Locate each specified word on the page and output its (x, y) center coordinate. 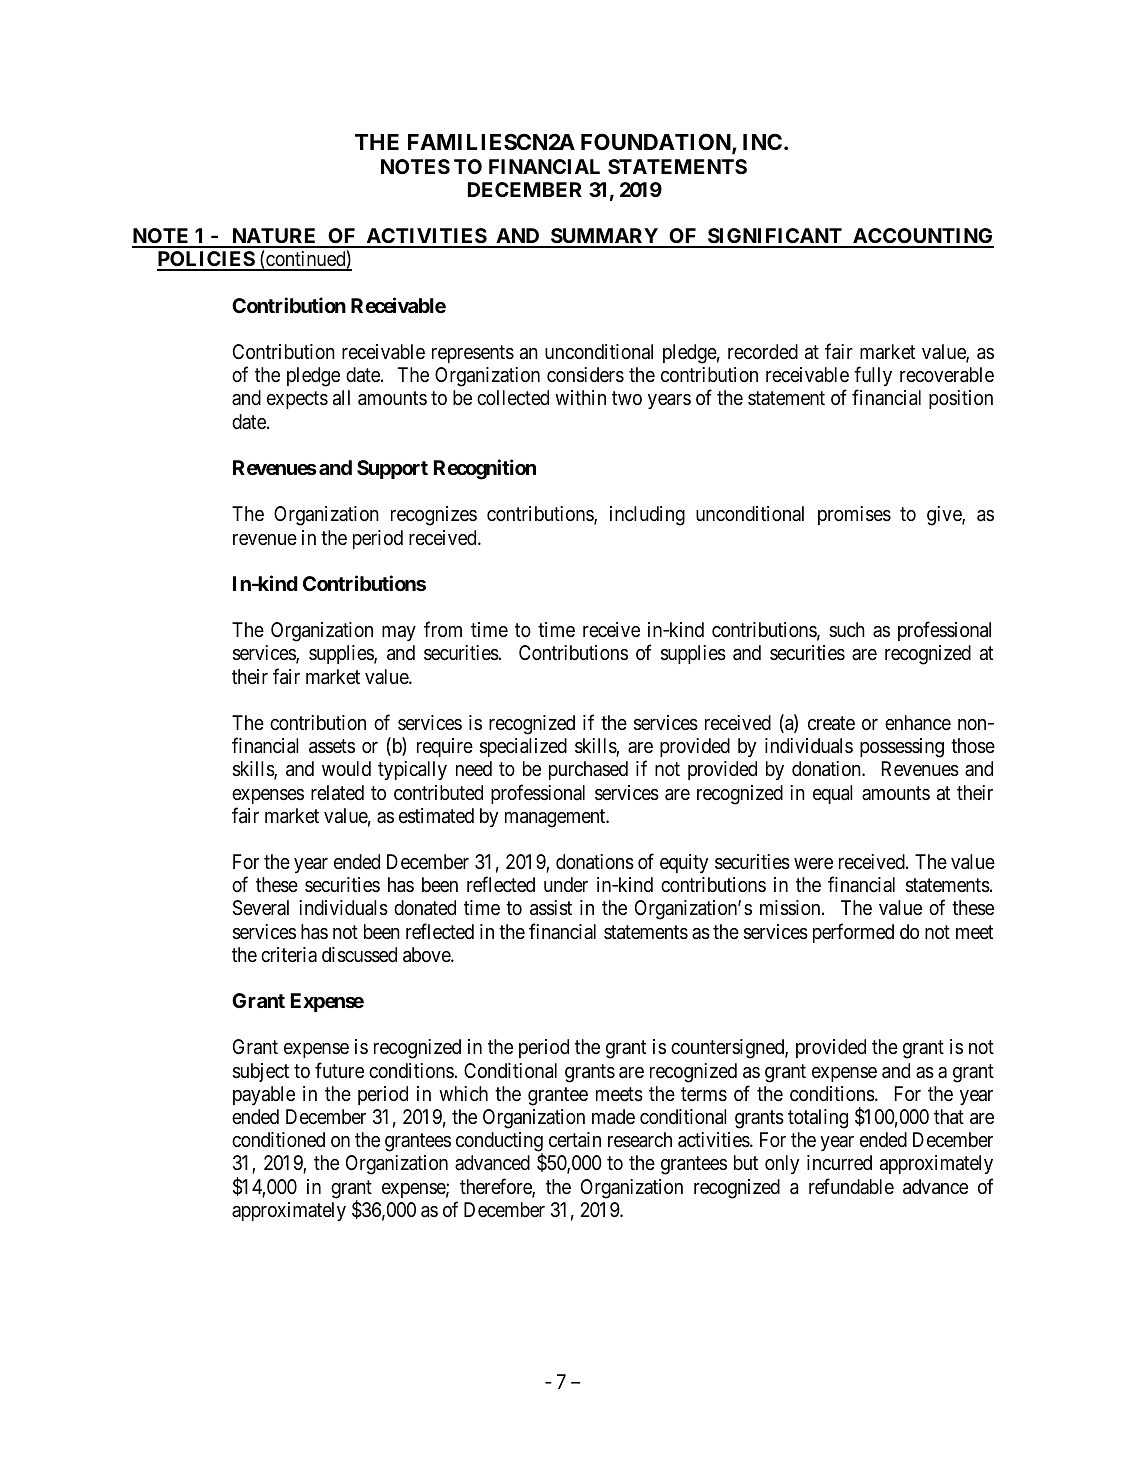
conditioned (278, 1139)
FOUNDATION (657, 143)
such (847, 629)
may (399, 633)
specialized (523, 747)
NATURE (274, 237)
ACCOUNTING (922, 237)
